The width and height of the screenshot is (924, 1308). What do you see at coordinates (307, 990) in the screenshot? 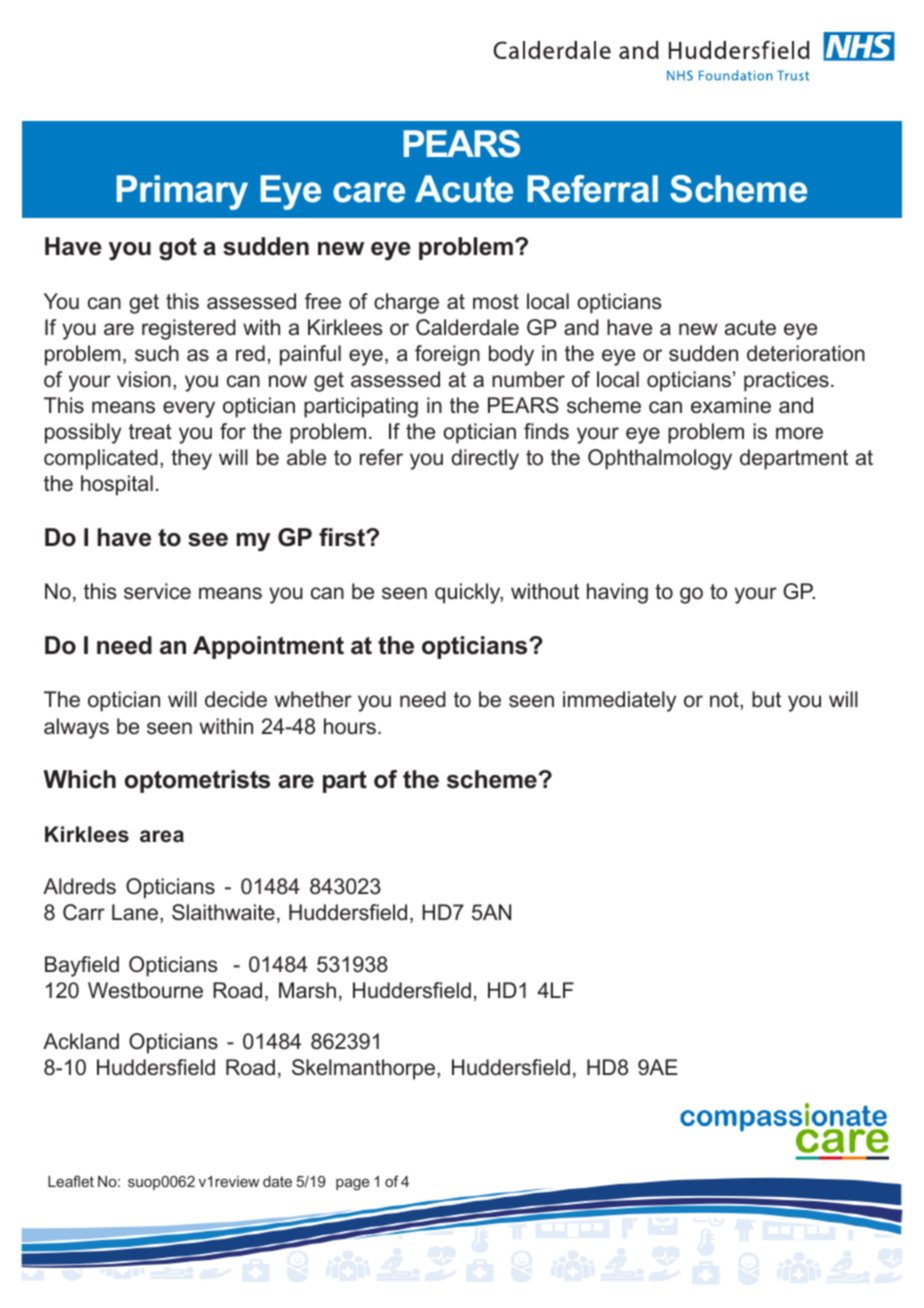
I see `Marsh` at bounding box center [307, 990].
